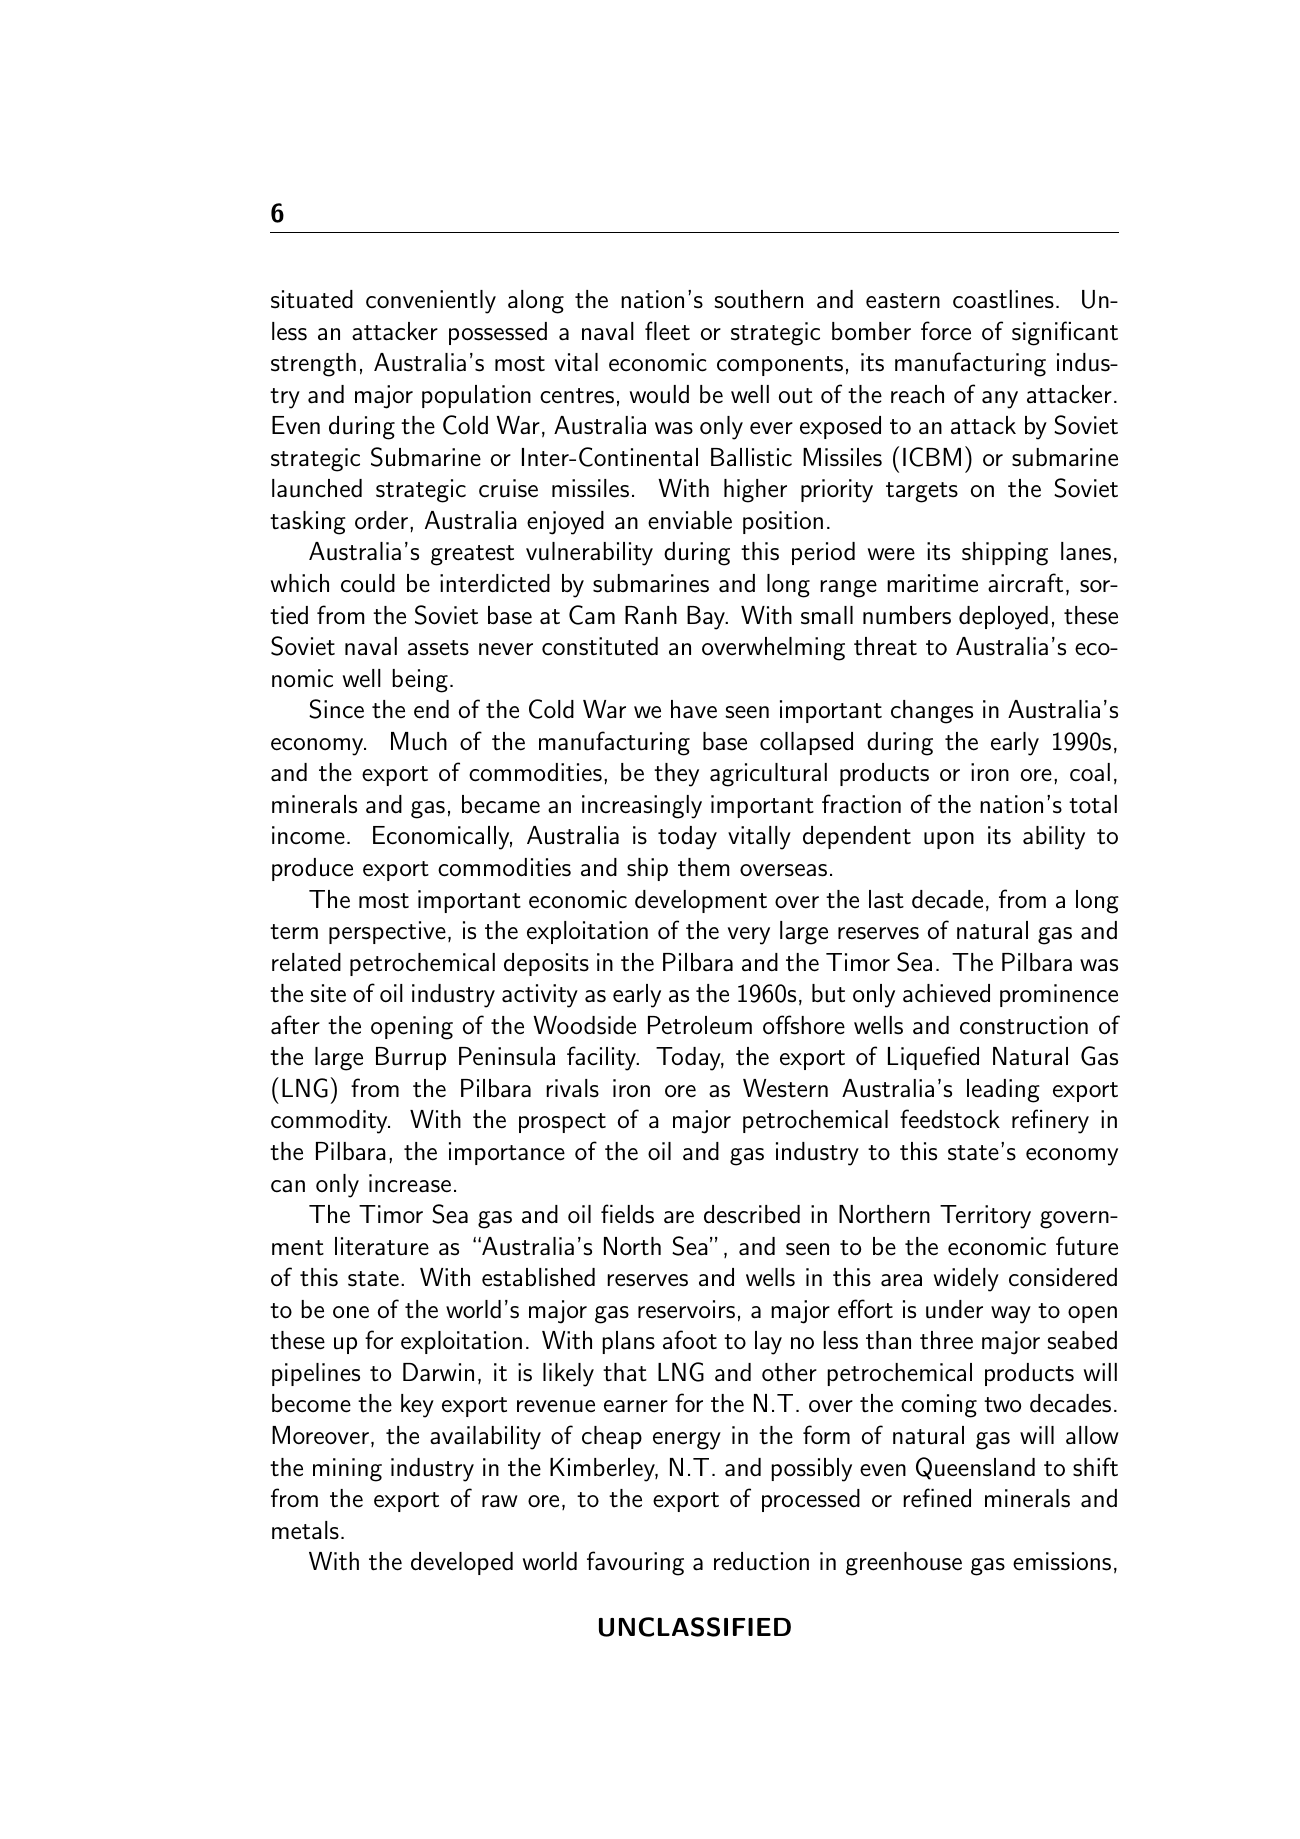 The width and height of the page is (1300, 1839). Describe the element at coordinates (686, 1309) in the page. I see `reservoirs` at that location.
